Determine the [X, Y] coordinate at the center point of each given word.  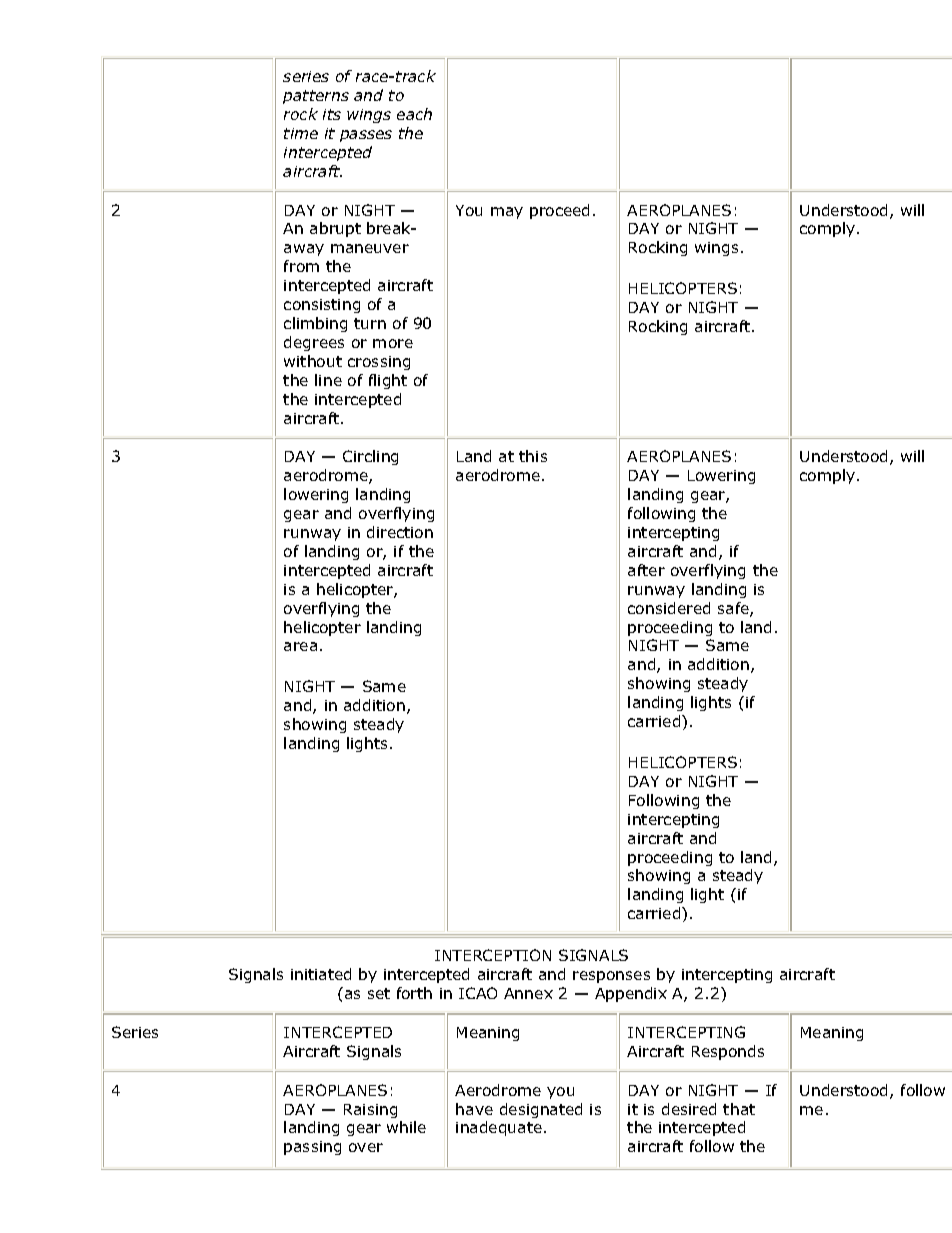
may [507, 213]
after [646, 570]
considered [669, 608]
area [300, 646]
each [414, 114]
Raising [370, 1111]
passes [366, 136]
